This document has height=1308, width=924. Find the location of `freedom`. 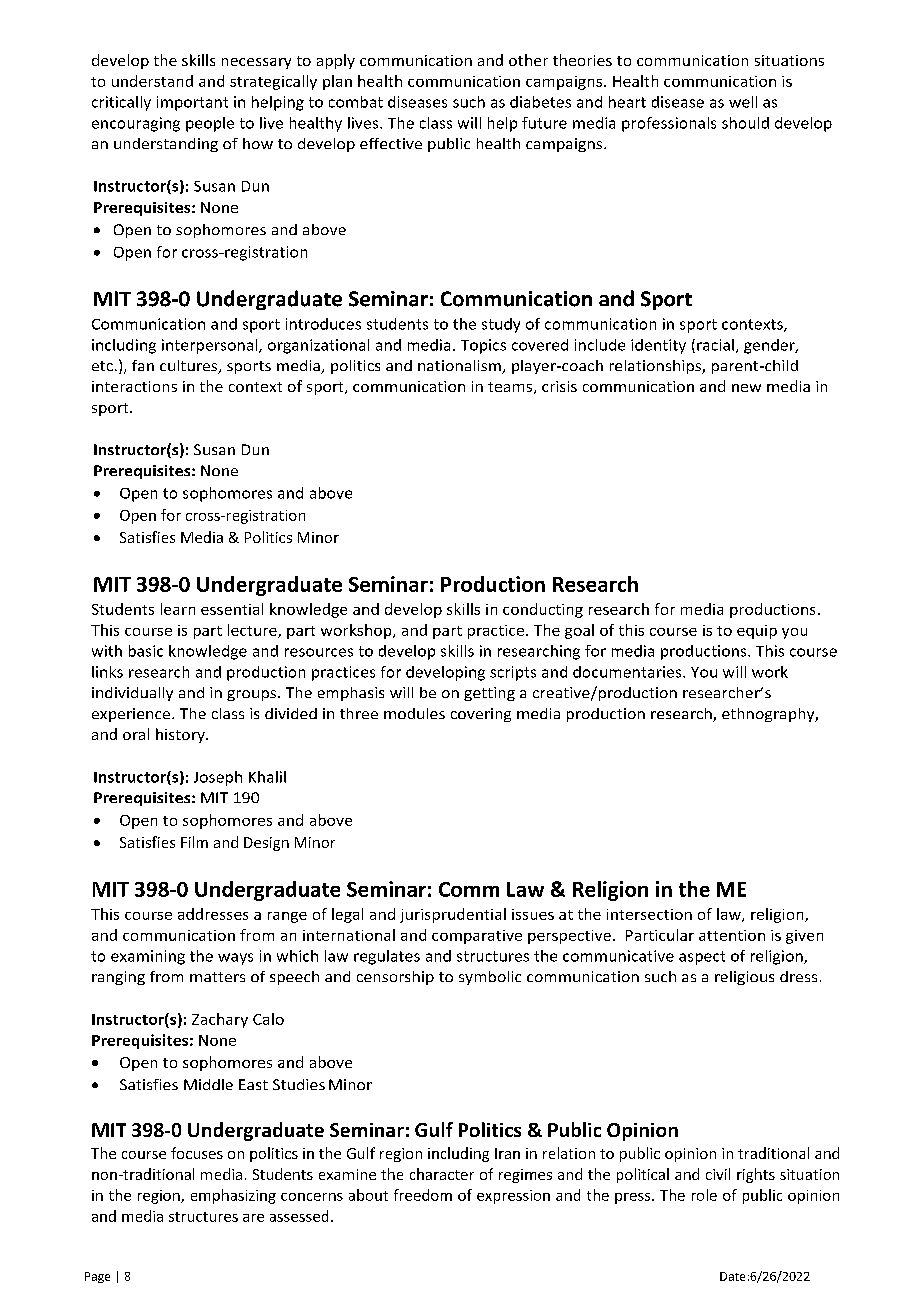

freedom is located at coordinates (423, 1195).
